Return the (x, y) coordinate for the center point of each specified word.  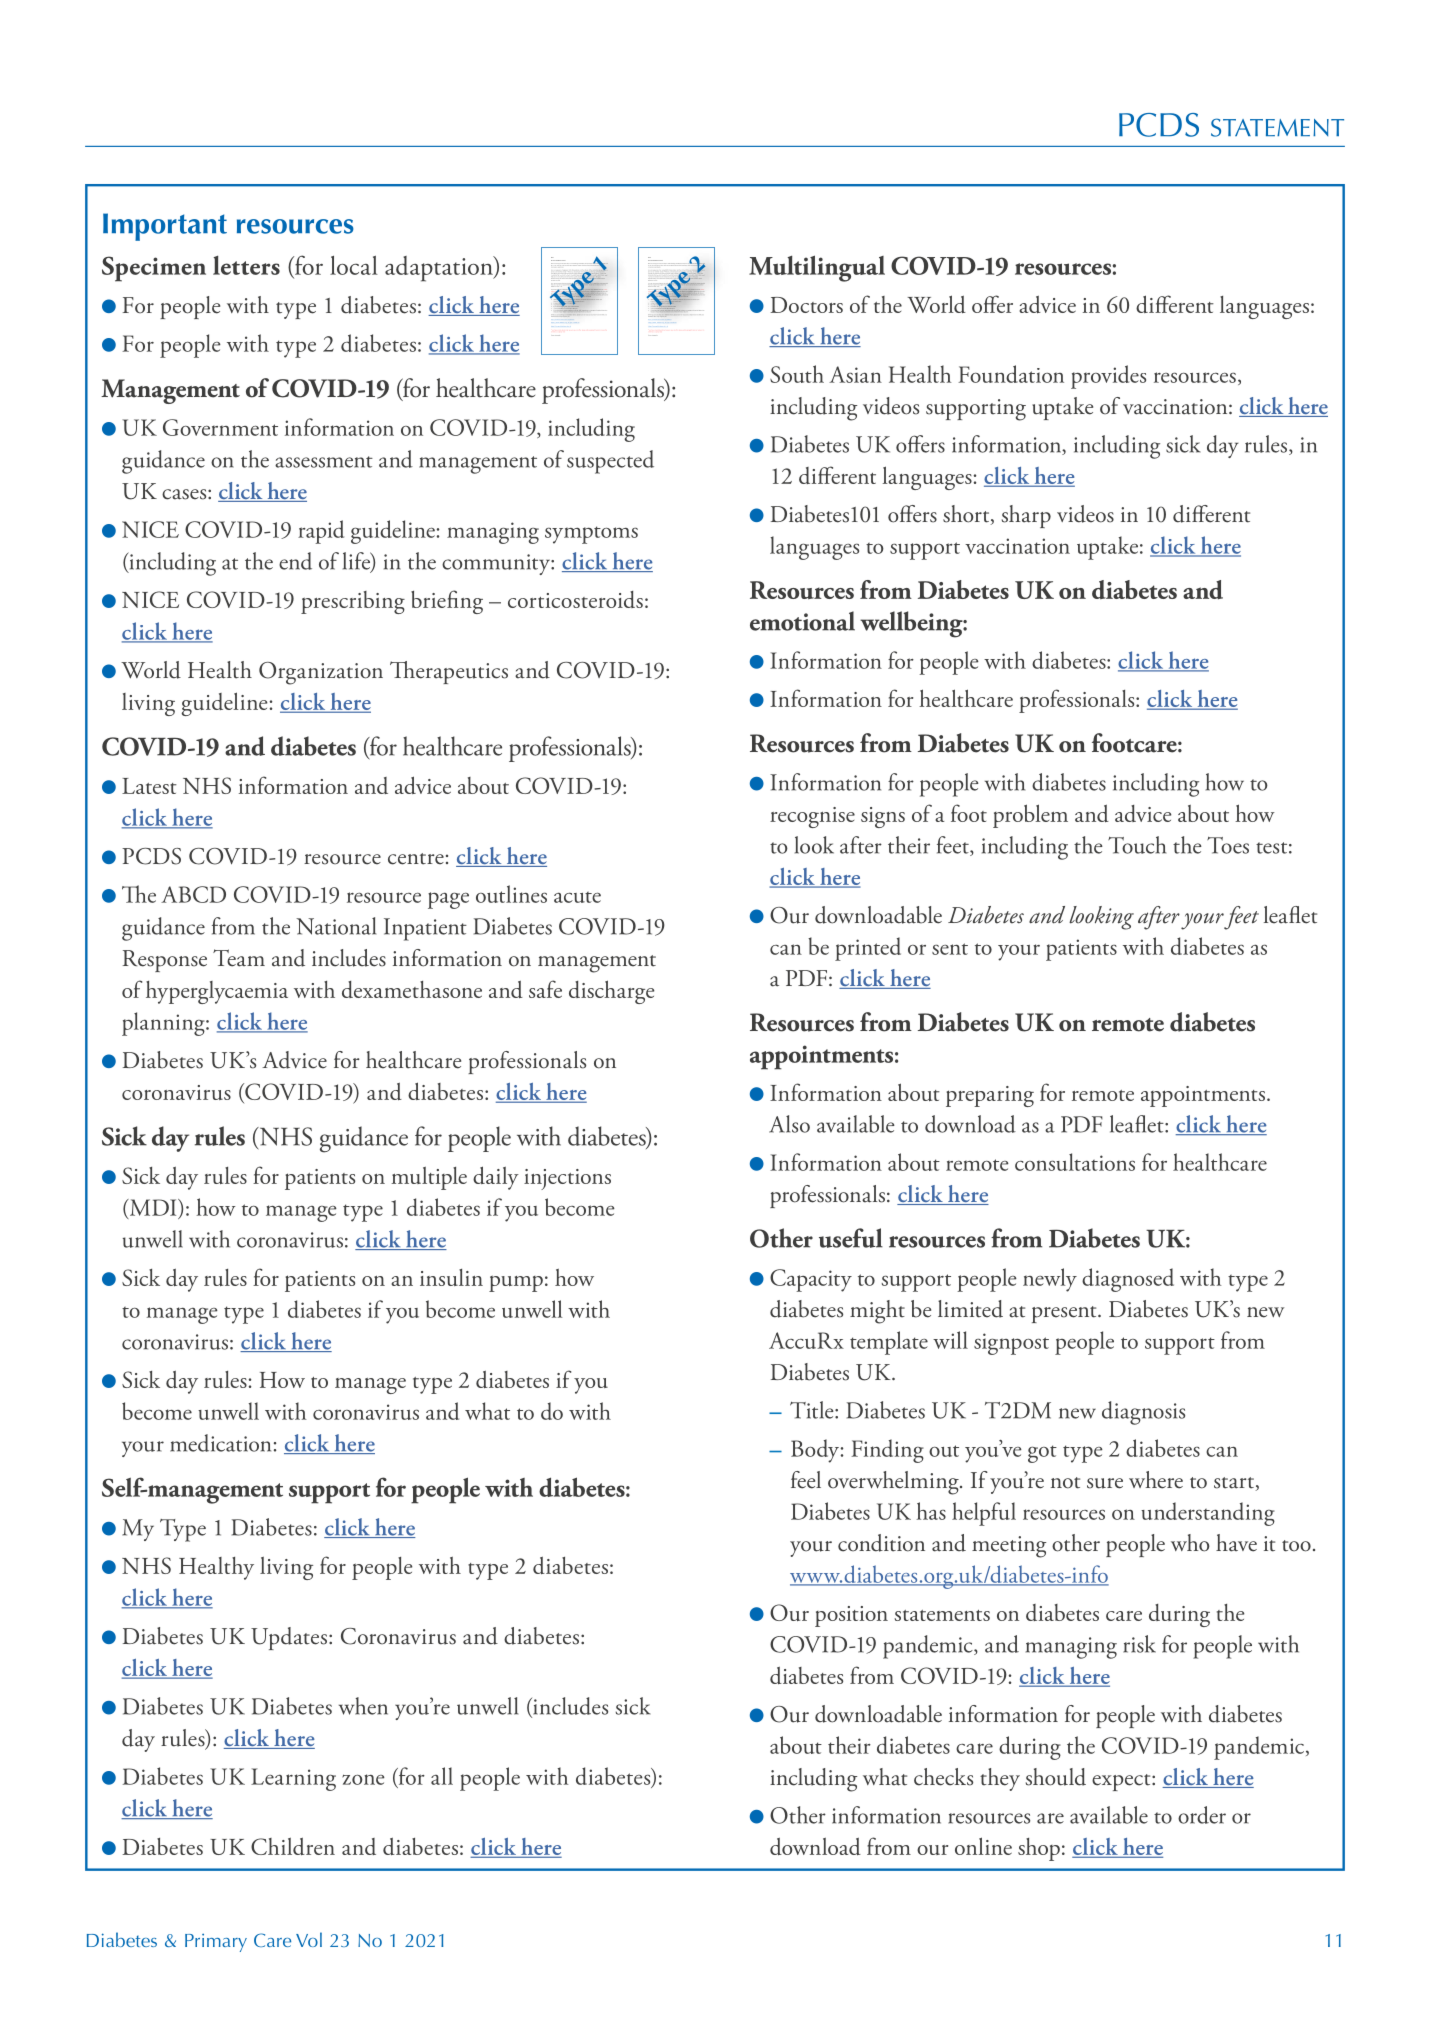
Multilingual (817, 268)
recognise (812, 817)
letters (246, 265)
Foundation (1011, 374)
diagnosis (1143, 1413)
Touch (1137, 845)
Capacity (811, 1280)
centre (416, 859)
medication (220, 1443)
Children (293, 1846)
